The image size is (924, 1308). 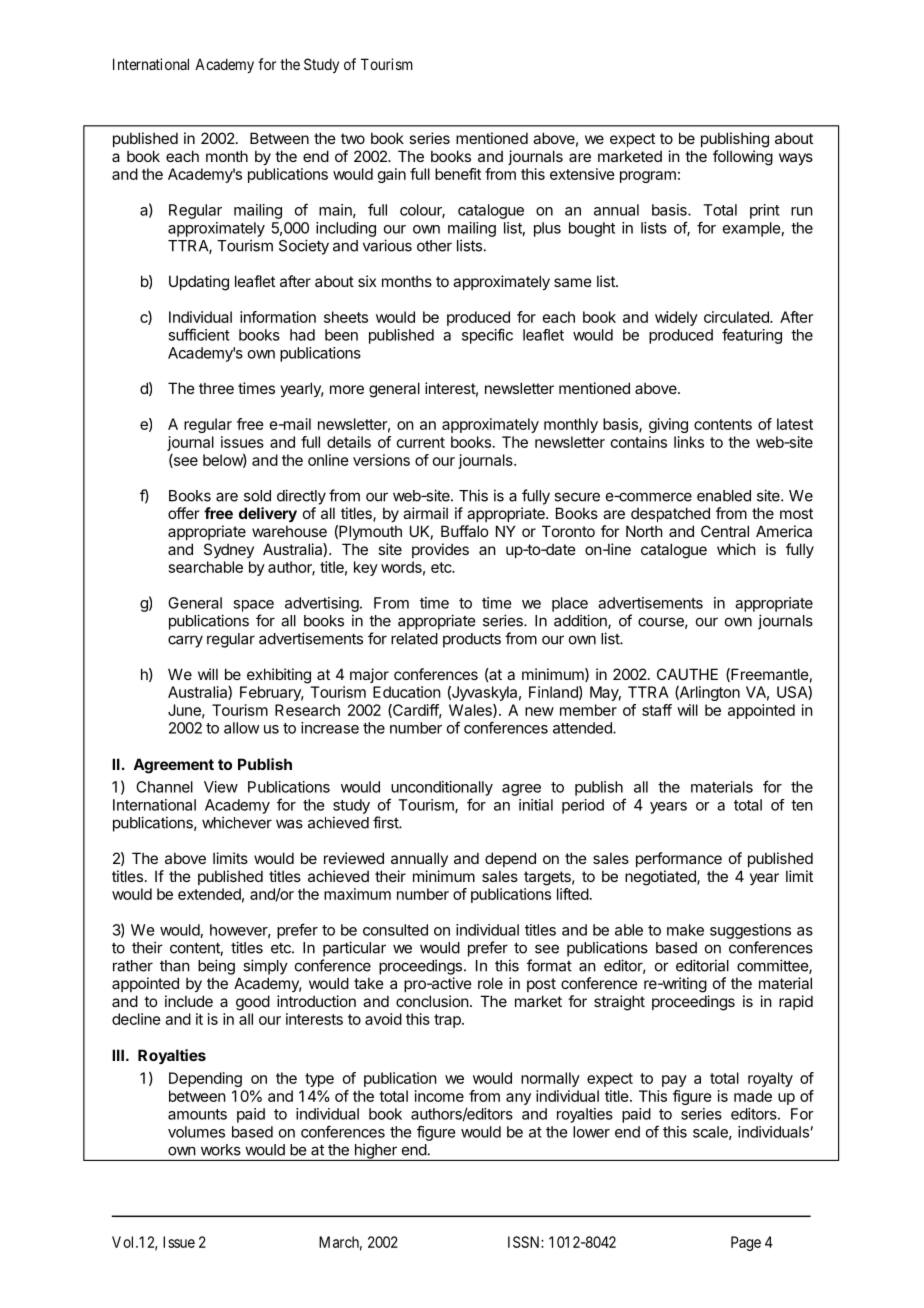 What do you see at coordinates (375, 1152) in the screenshot?
I see `higher` at bounding box center [375, 1152].
